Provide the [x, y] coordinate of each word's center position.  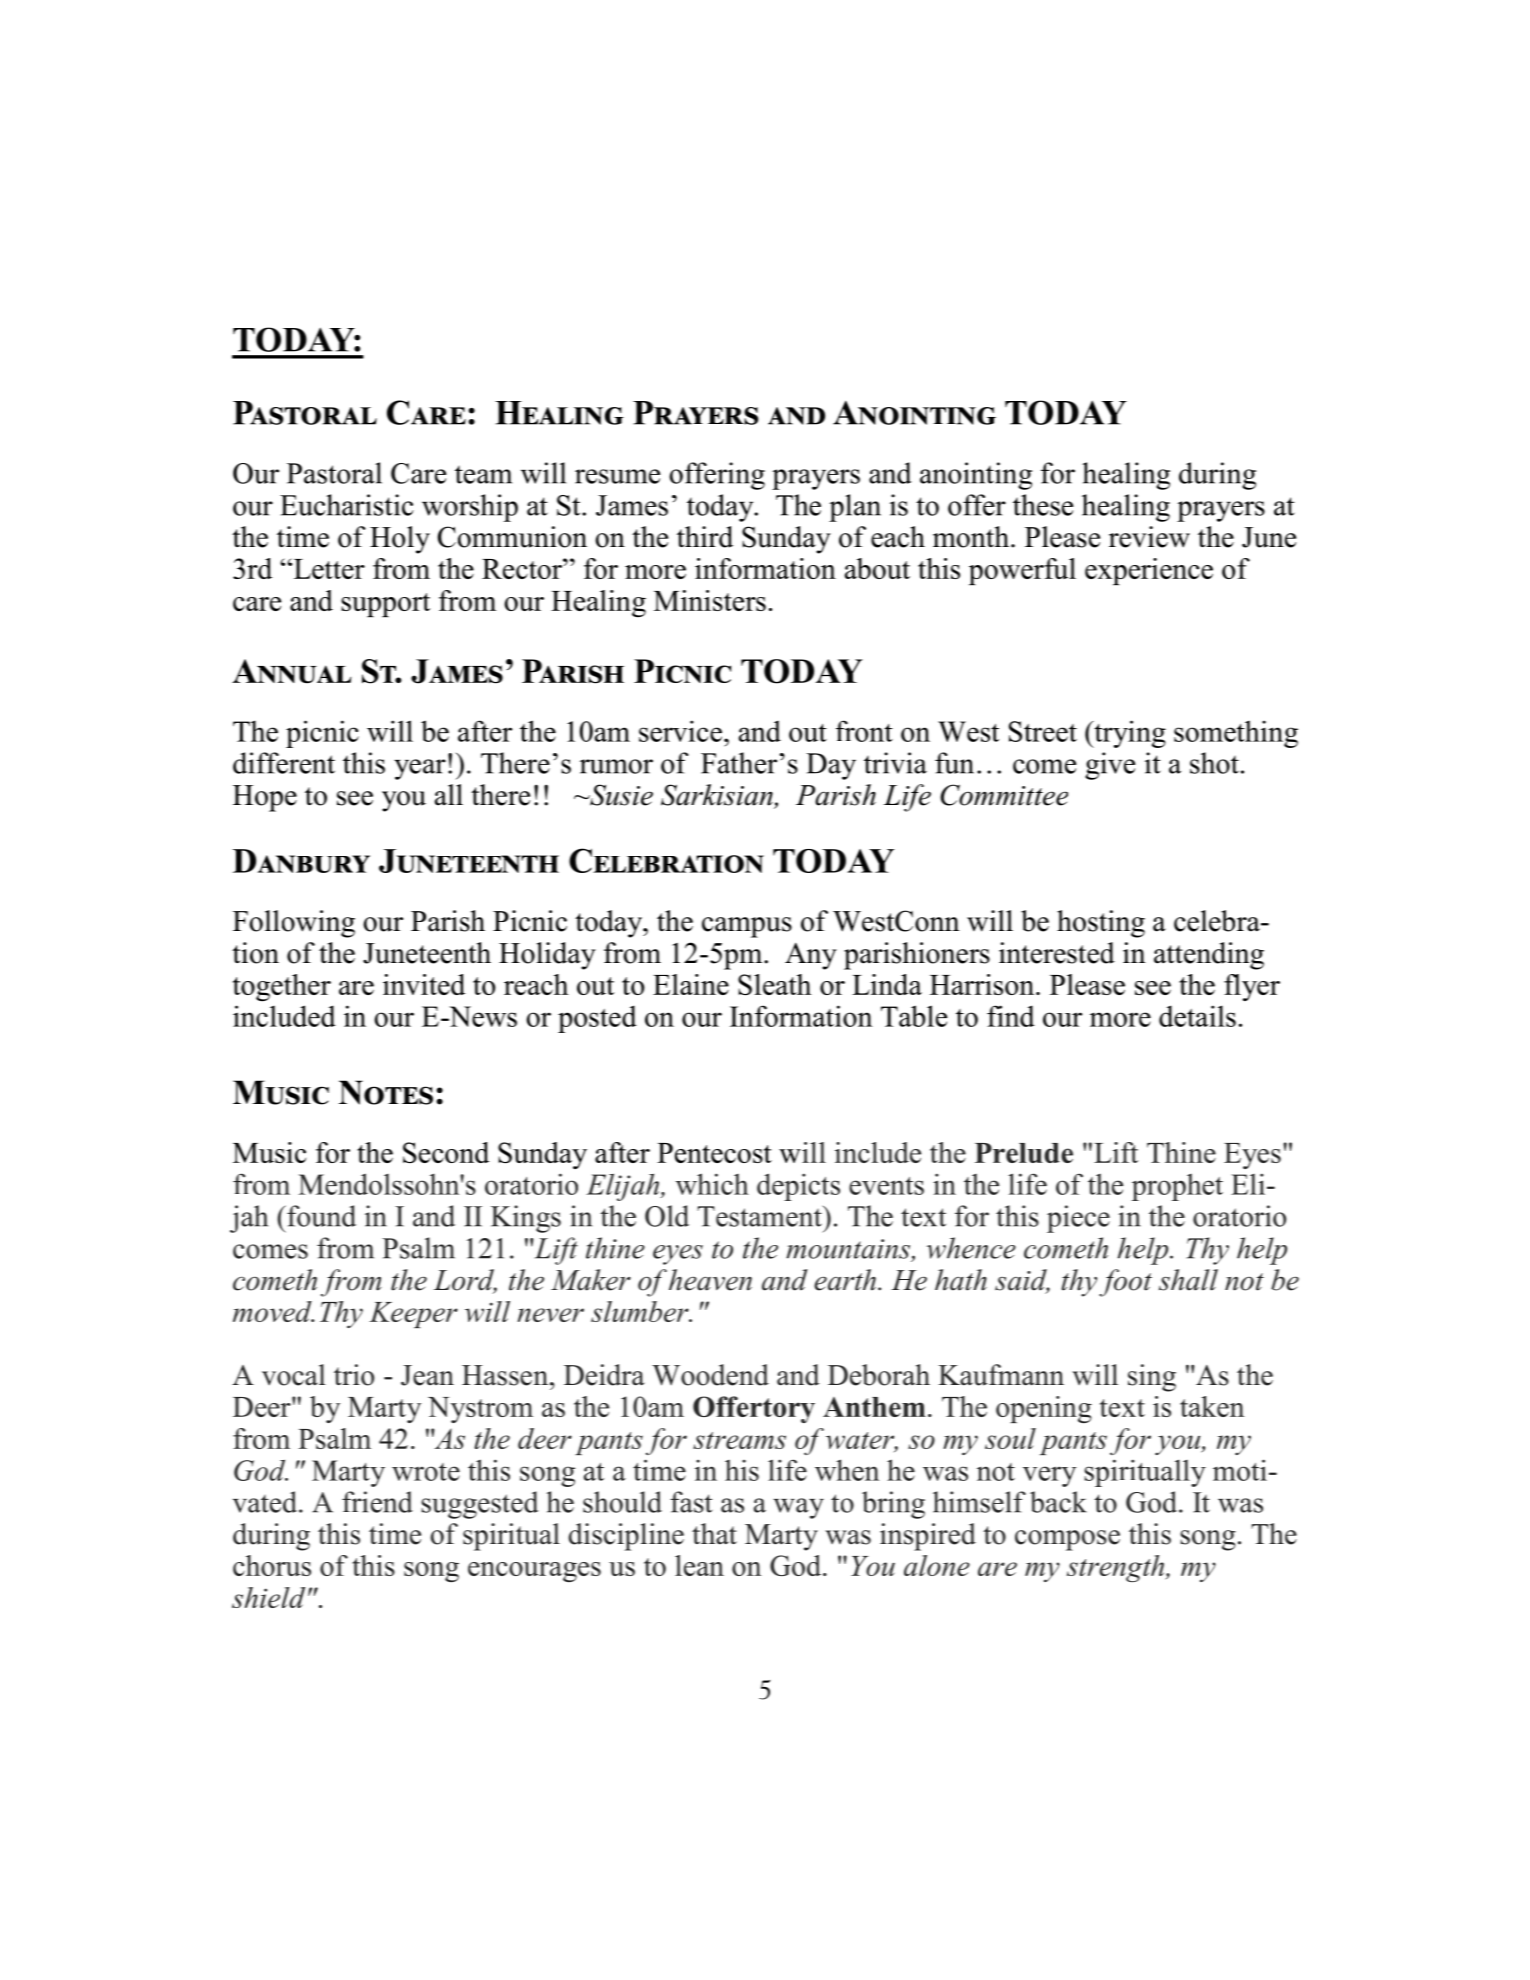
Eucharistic [347, 505]
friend [377, 1502]
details [1197, 1016]
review [1149, 537]
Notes [386, 1092]
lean [699, 1565]
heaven [710, 1280]
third [705, 537]
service [680, 731]
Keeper [413, 1315]
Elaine [691, 984]
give [1110, 766]
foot [1125, 1283]
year [420, 769]
